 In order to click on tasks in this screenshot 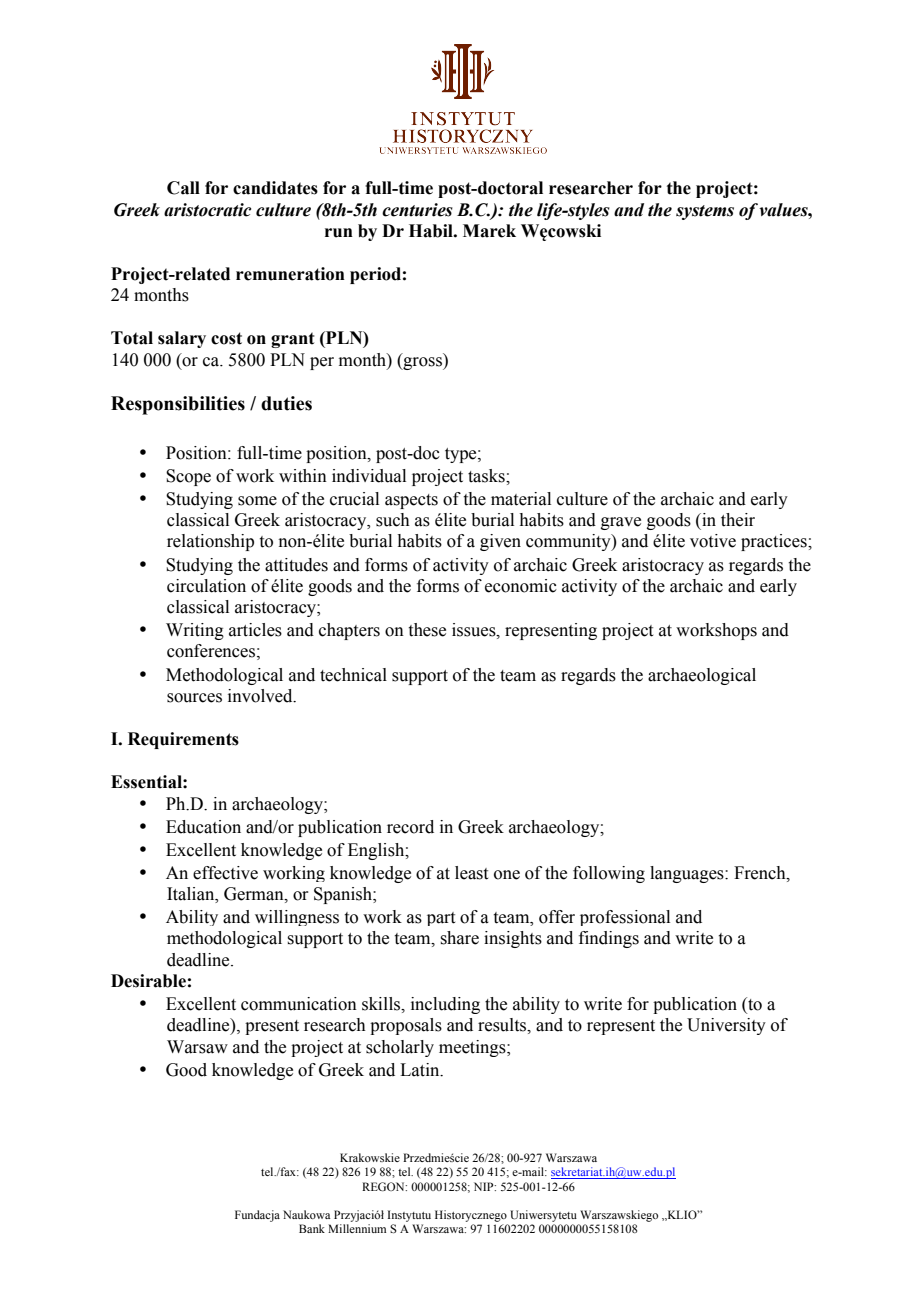, I will do `click(487, 476)`.
